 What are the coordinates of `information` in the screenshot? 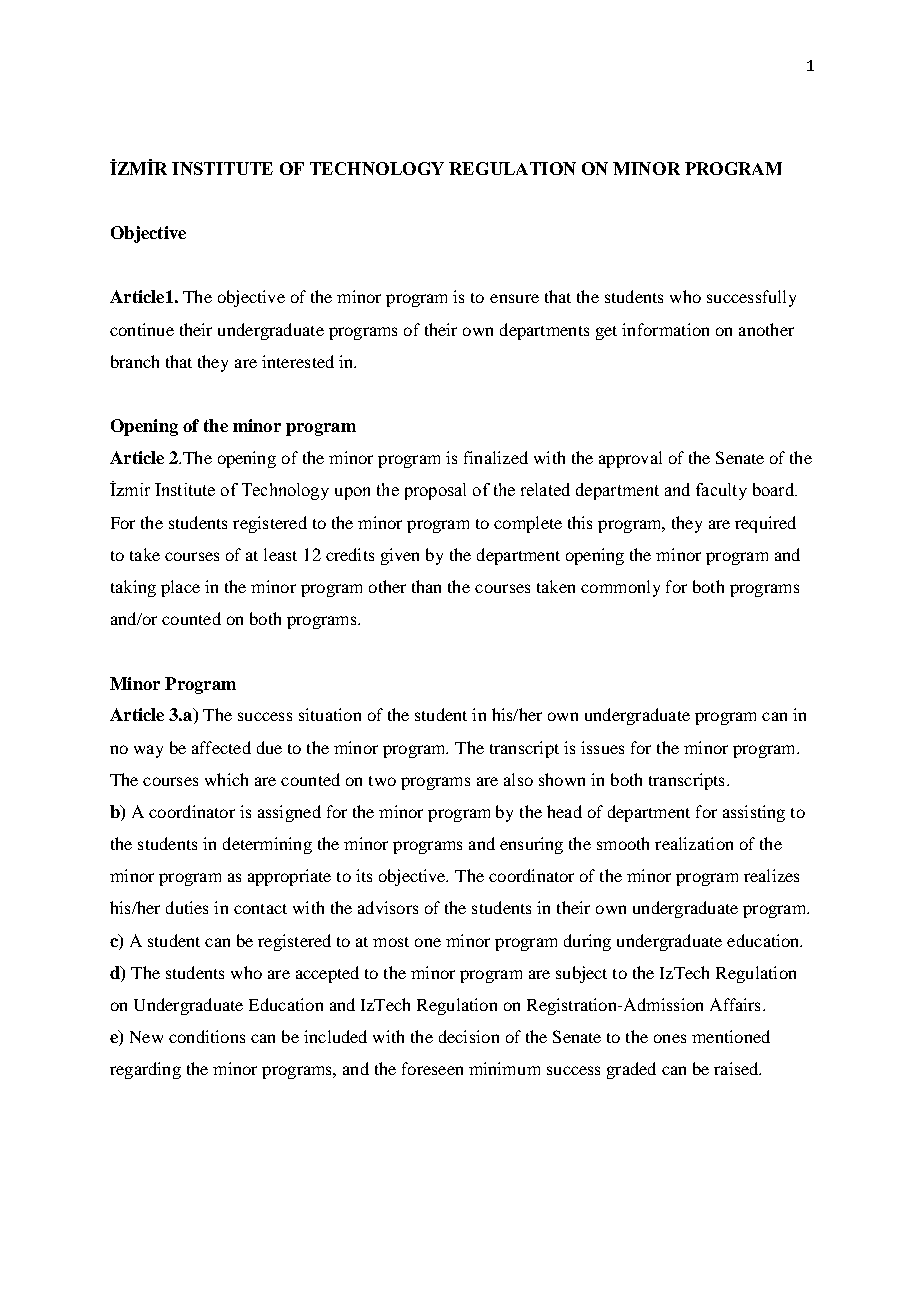 It's located at (665, 329).
